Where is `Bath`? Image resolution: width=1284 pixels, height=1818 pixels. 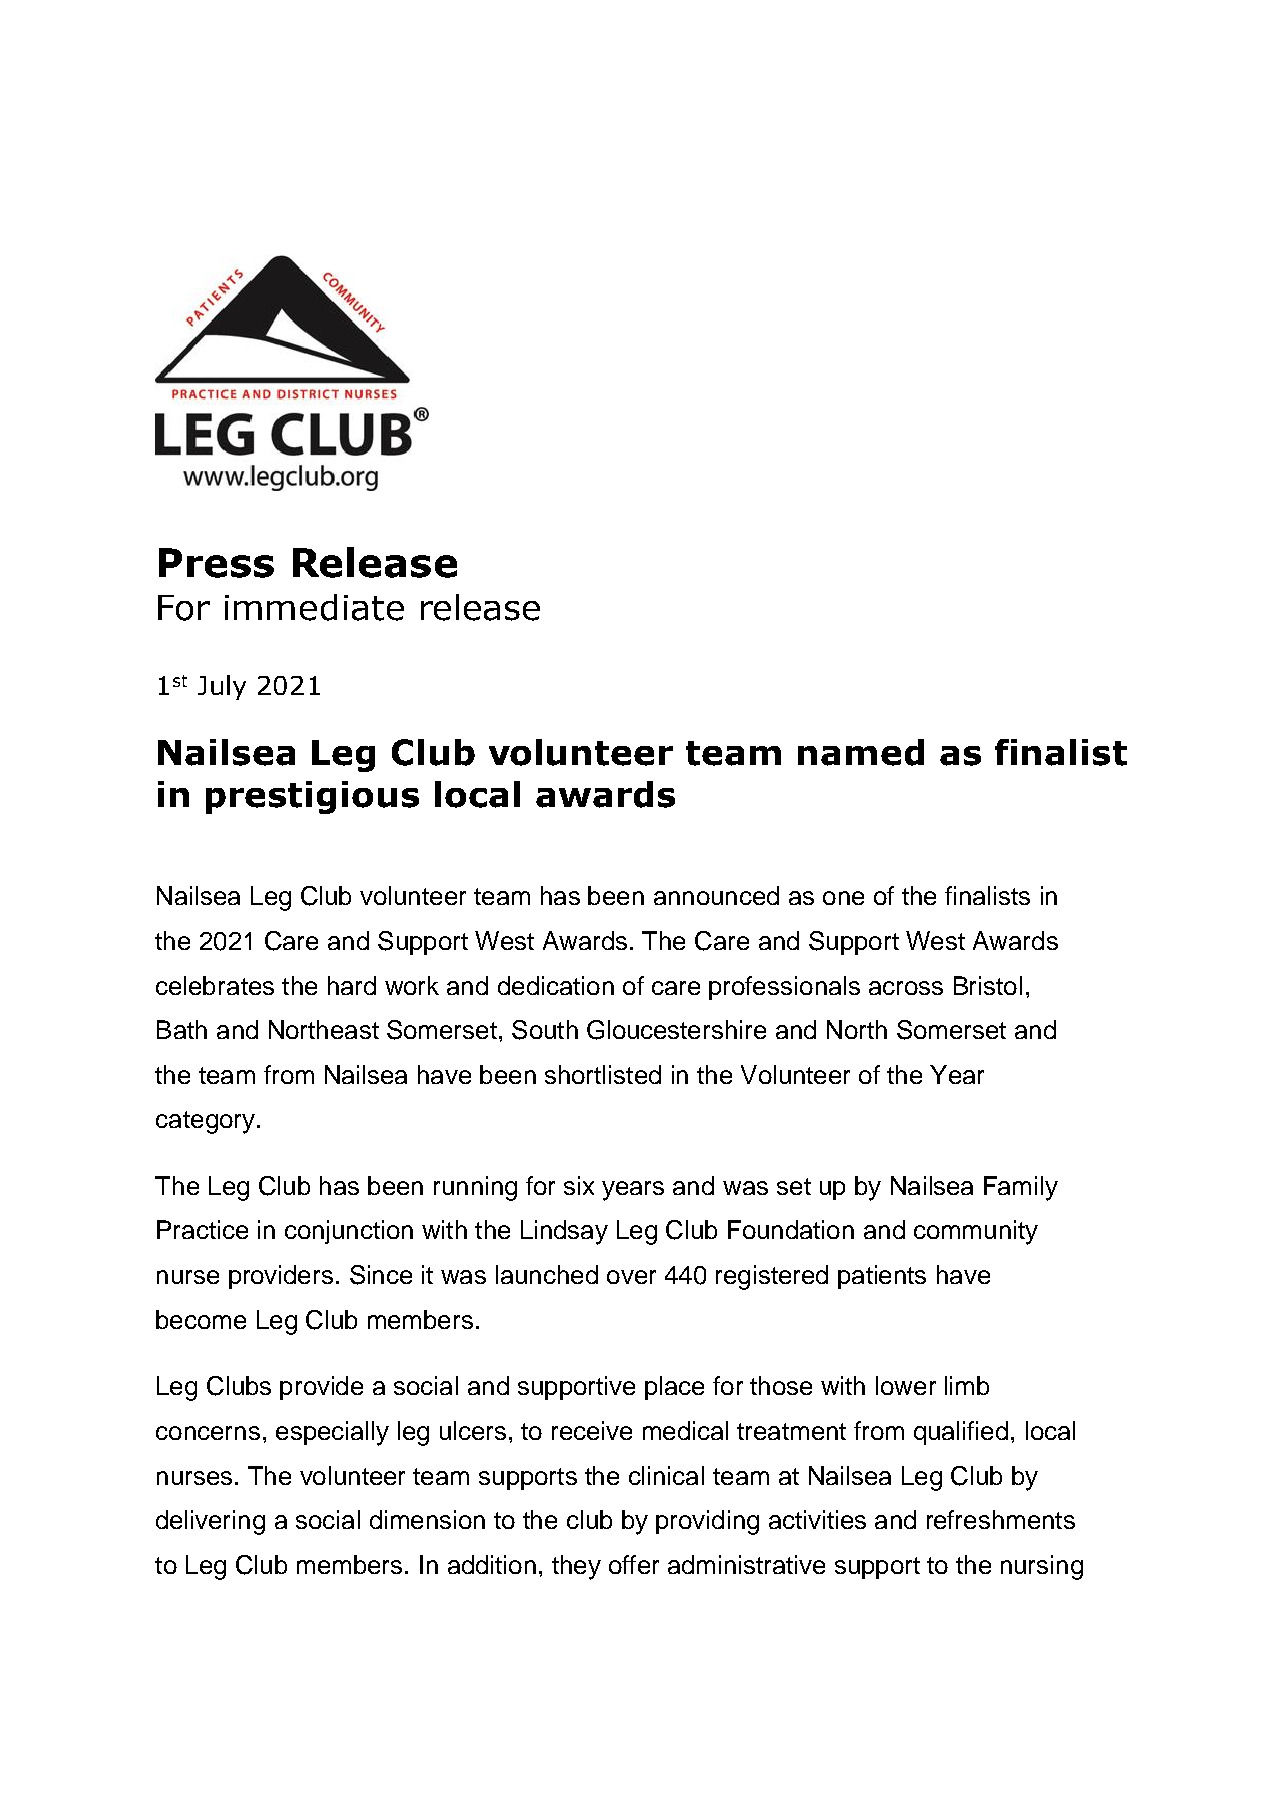
Bath is located at coordinates (182, 1029).
